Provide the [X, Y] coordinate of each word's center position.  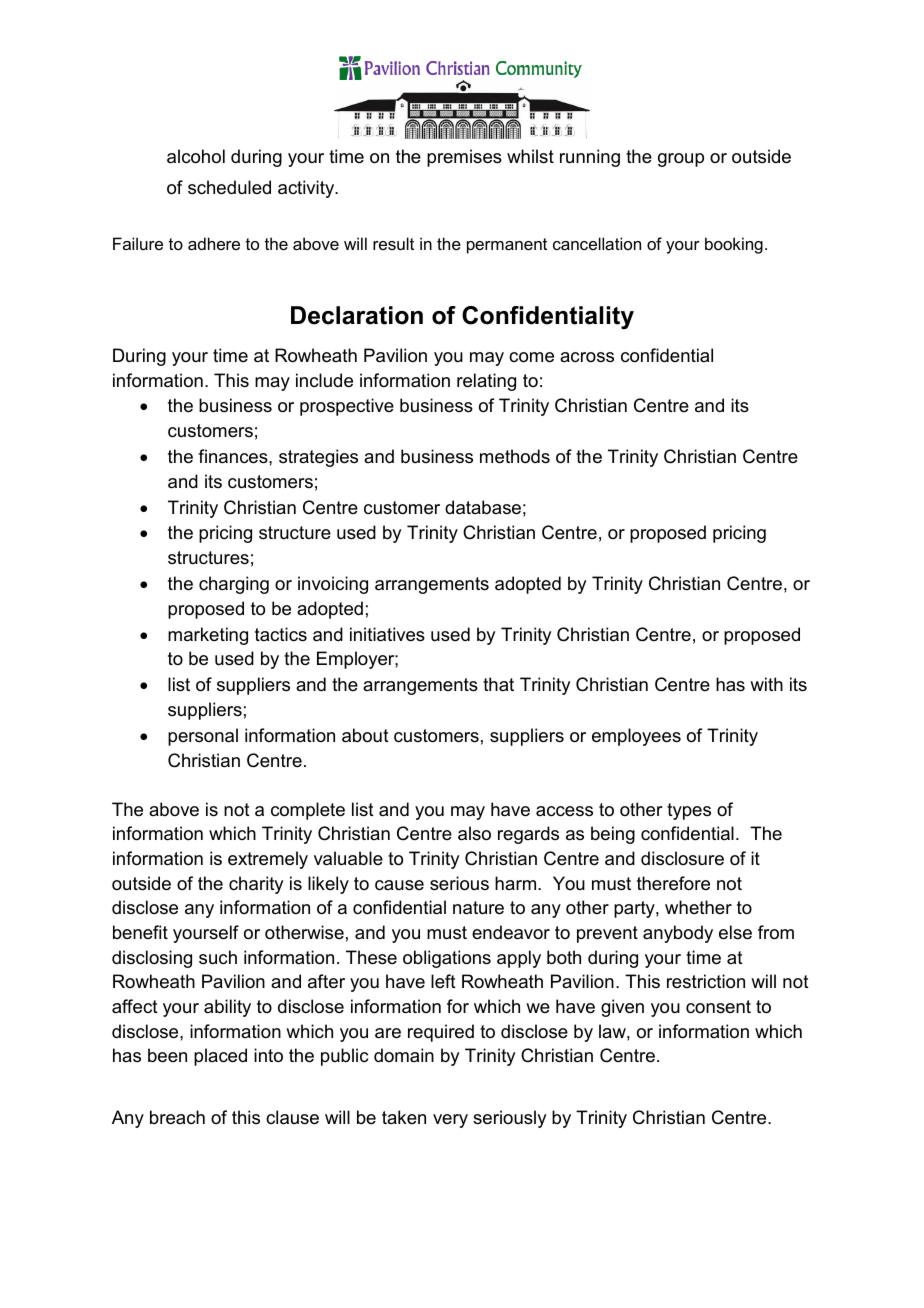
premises [464, 158]
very [450, 1121]
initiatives [387, 634]
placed [220, 1057]
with [766, 684]
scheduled [229, 187]
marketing [208, 636]
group [681, 160]
